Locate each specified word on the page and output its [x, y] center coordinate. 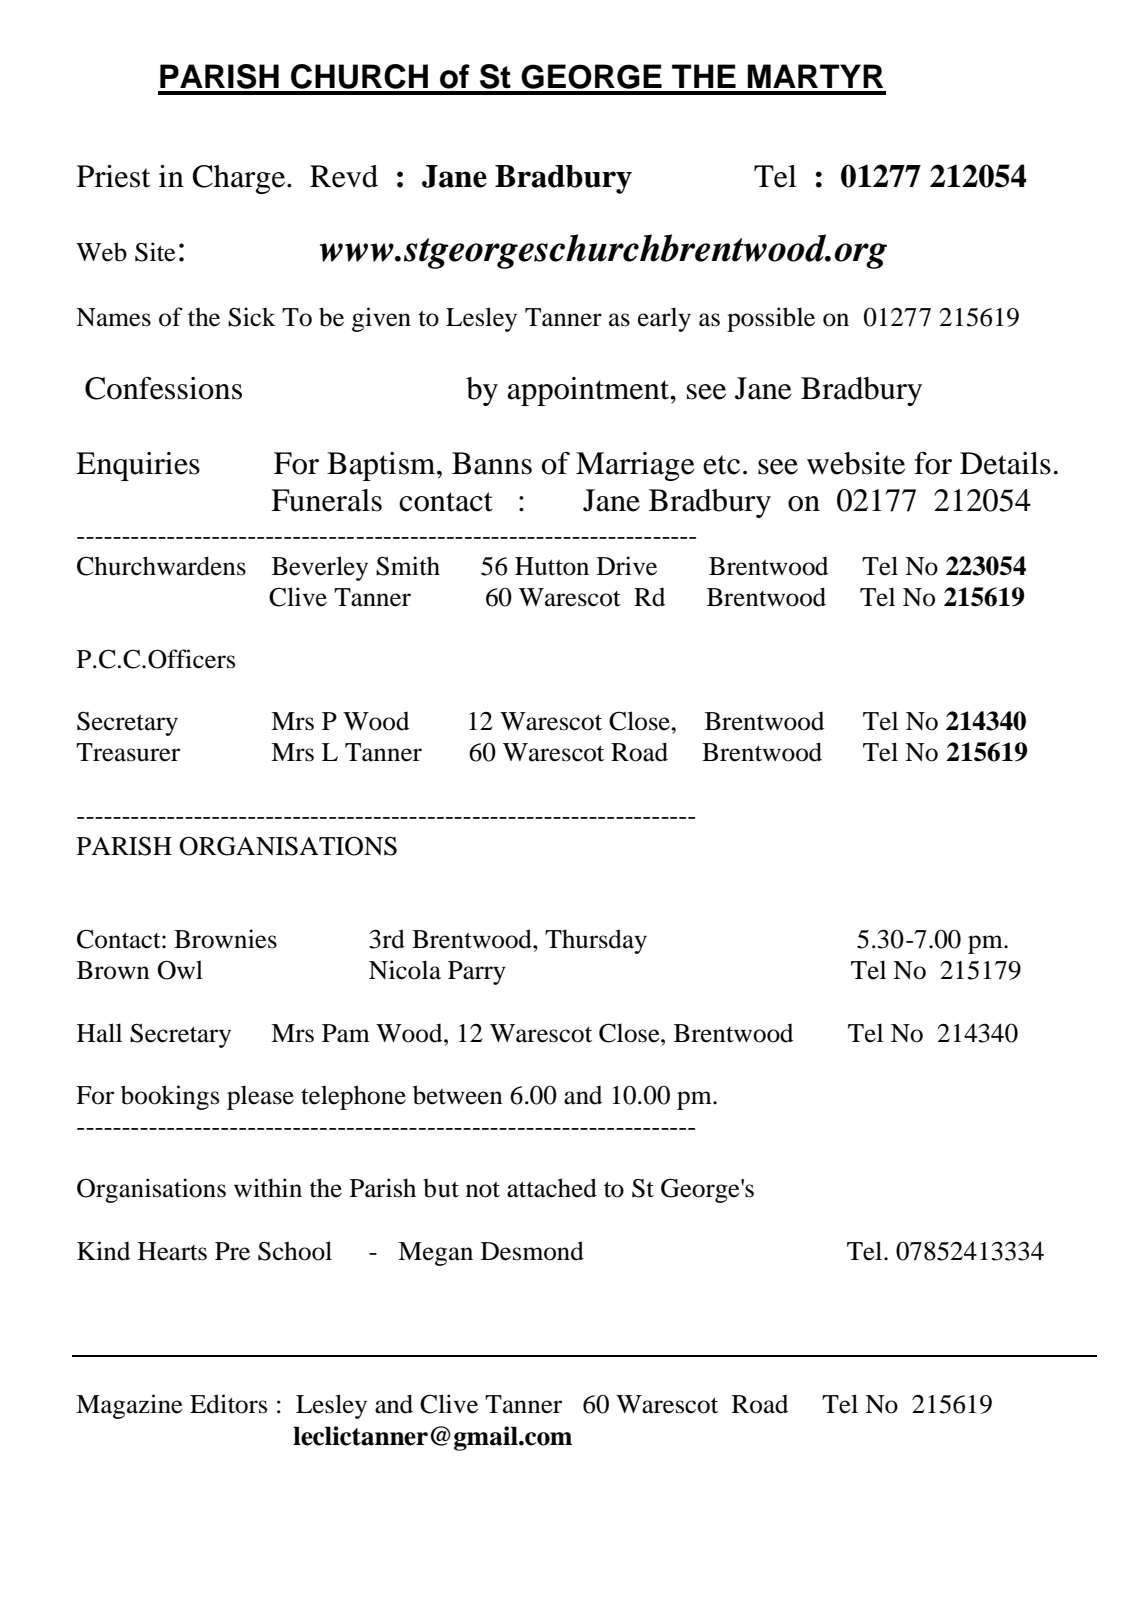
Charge [240, 179]
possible [771, 319]
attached [552, 1188]
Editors [228, 1404]
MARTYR [815, 76]
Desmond [532, 1251]
